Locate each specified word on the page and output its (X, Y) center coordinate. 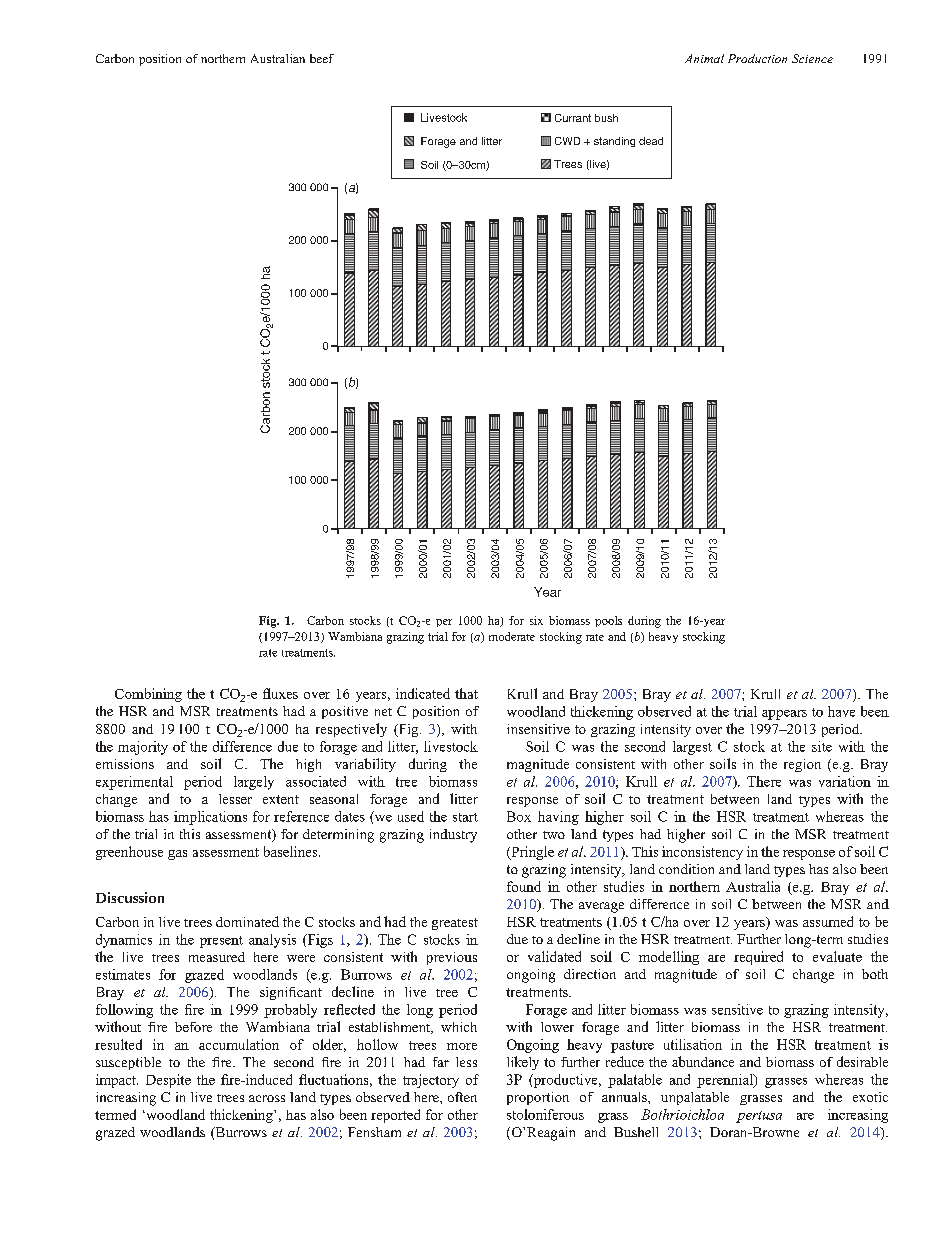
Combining (148, 695)
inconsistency (702, 853)
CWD (567, 141)
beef (322, 58)
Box (519, 816)
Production (757, 58)
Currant (573, 118)
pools (608, 621)
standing (614, 142)
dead (651, 141)
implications (210, 818)
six (536, 620)
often (462, 1097)
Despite (168, 1081)
